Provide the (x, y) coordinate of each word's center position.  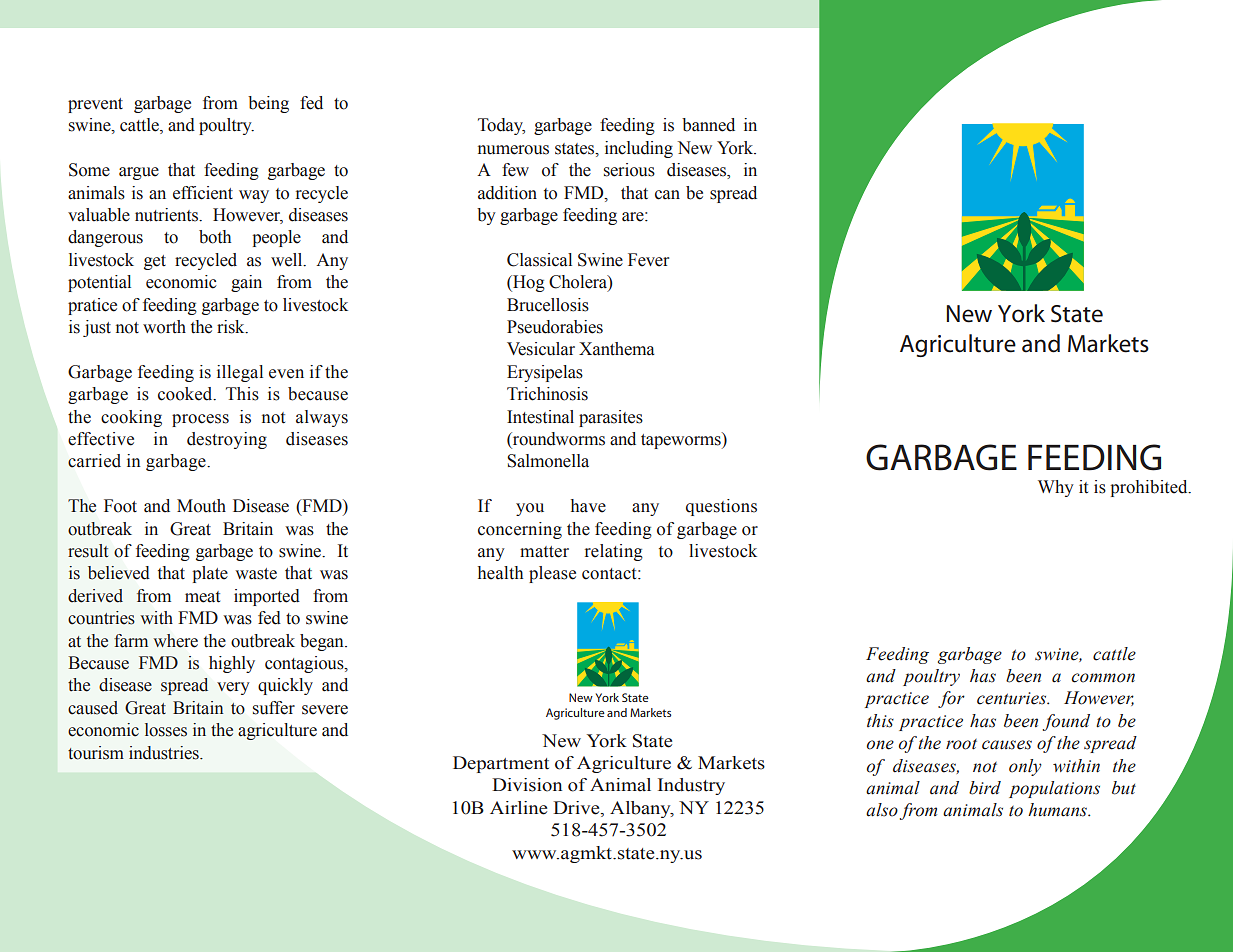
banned (708, 125)
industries (165, 753)
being (268, 104)
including (639, 149)
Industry (691, 786)
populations (1054, 789)
